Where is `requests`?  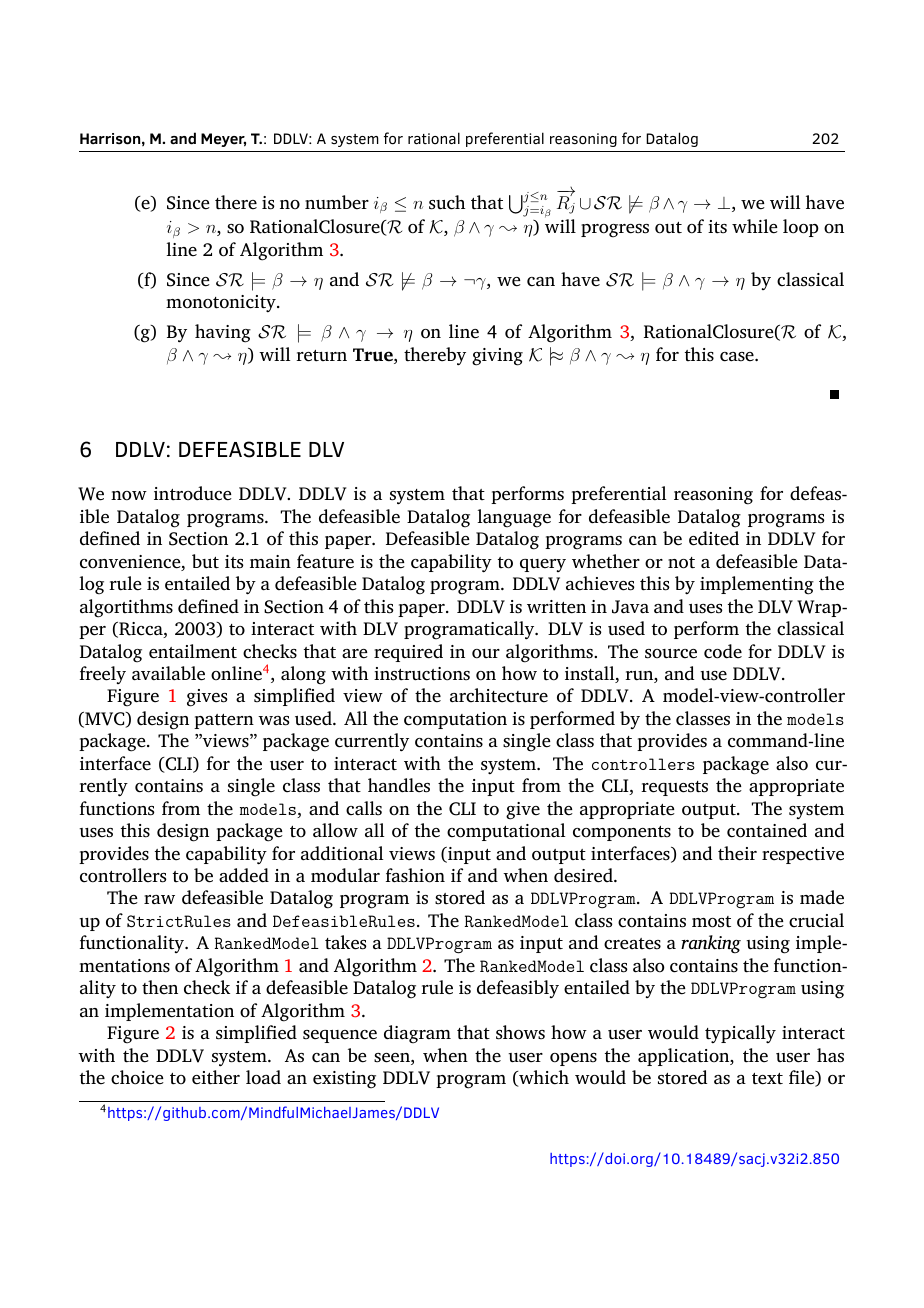
requests is located at coordinates (674, 788).
